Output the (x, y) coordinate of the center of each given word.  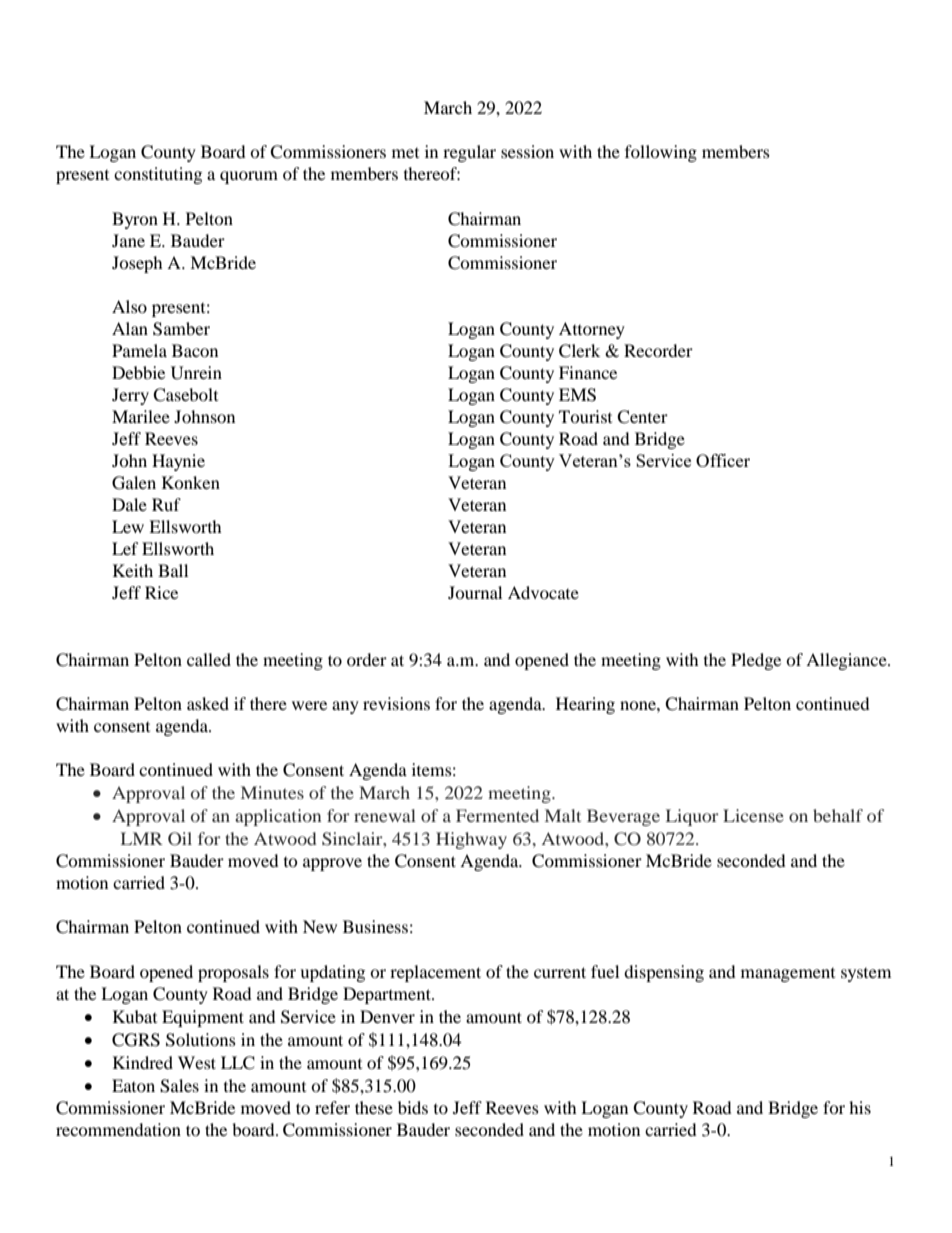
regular (469, 153)
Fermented (497, 815)
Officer (723, 460)
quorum (249, 177)
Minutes (272, 792)
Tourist (585, 416)
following (661, 153)
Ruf (166, 504)
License (753, 815)
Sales (179, 1086)
